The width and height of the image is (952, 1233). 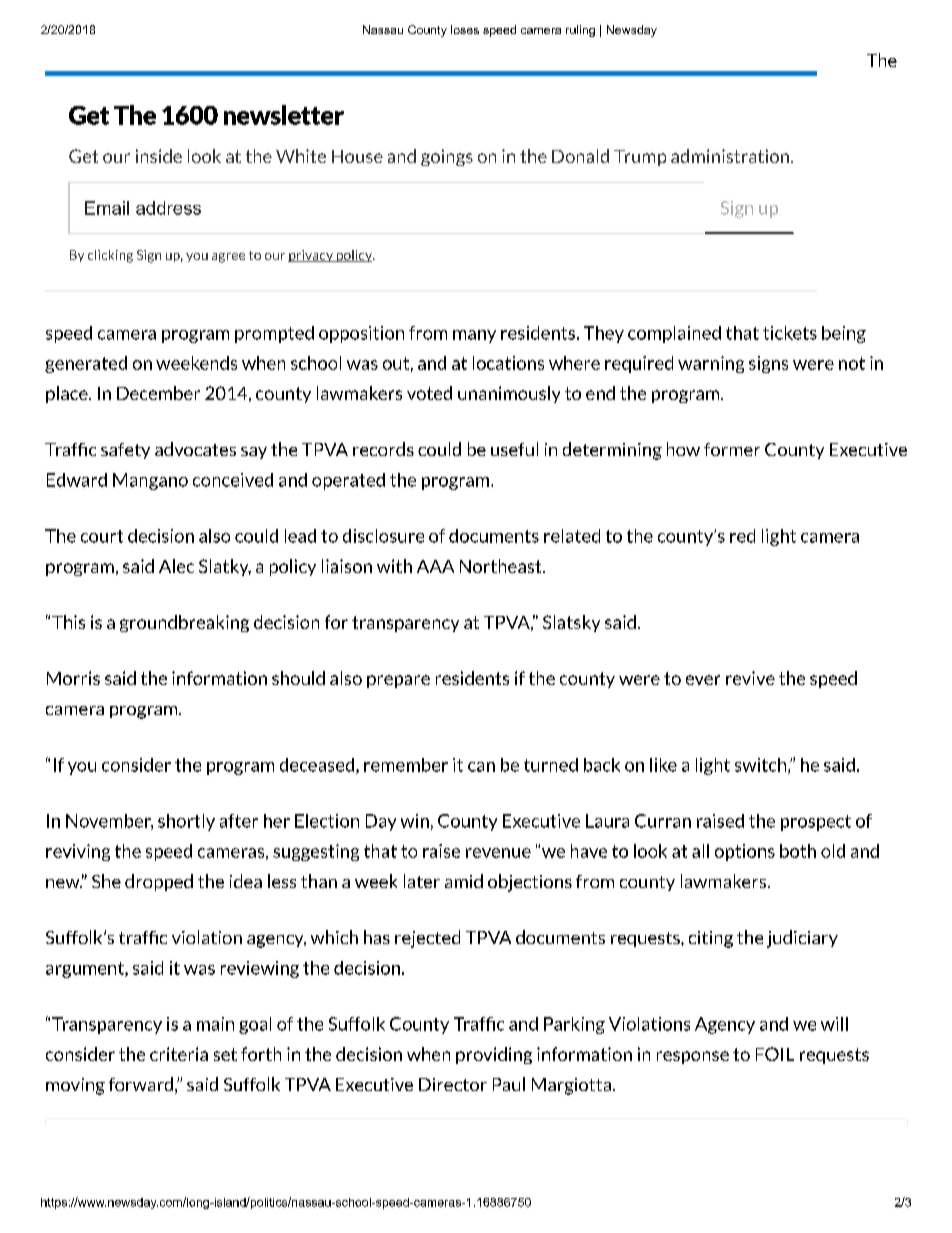 I want to click on loses, so click(x=465, y=29).
